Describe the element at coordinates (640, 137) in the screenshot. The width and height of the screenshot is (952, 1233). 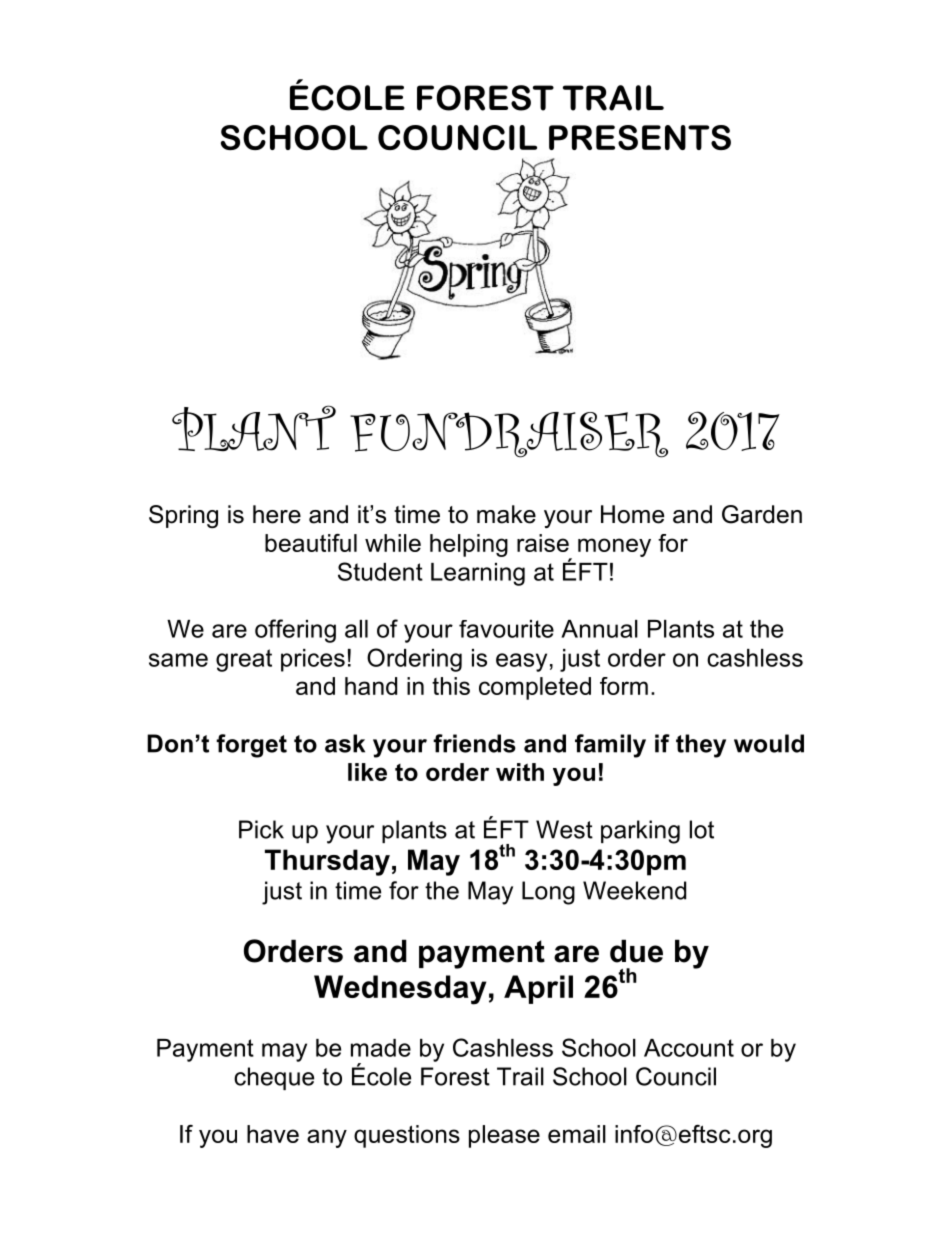
I see `PRESENTS` at that location.
